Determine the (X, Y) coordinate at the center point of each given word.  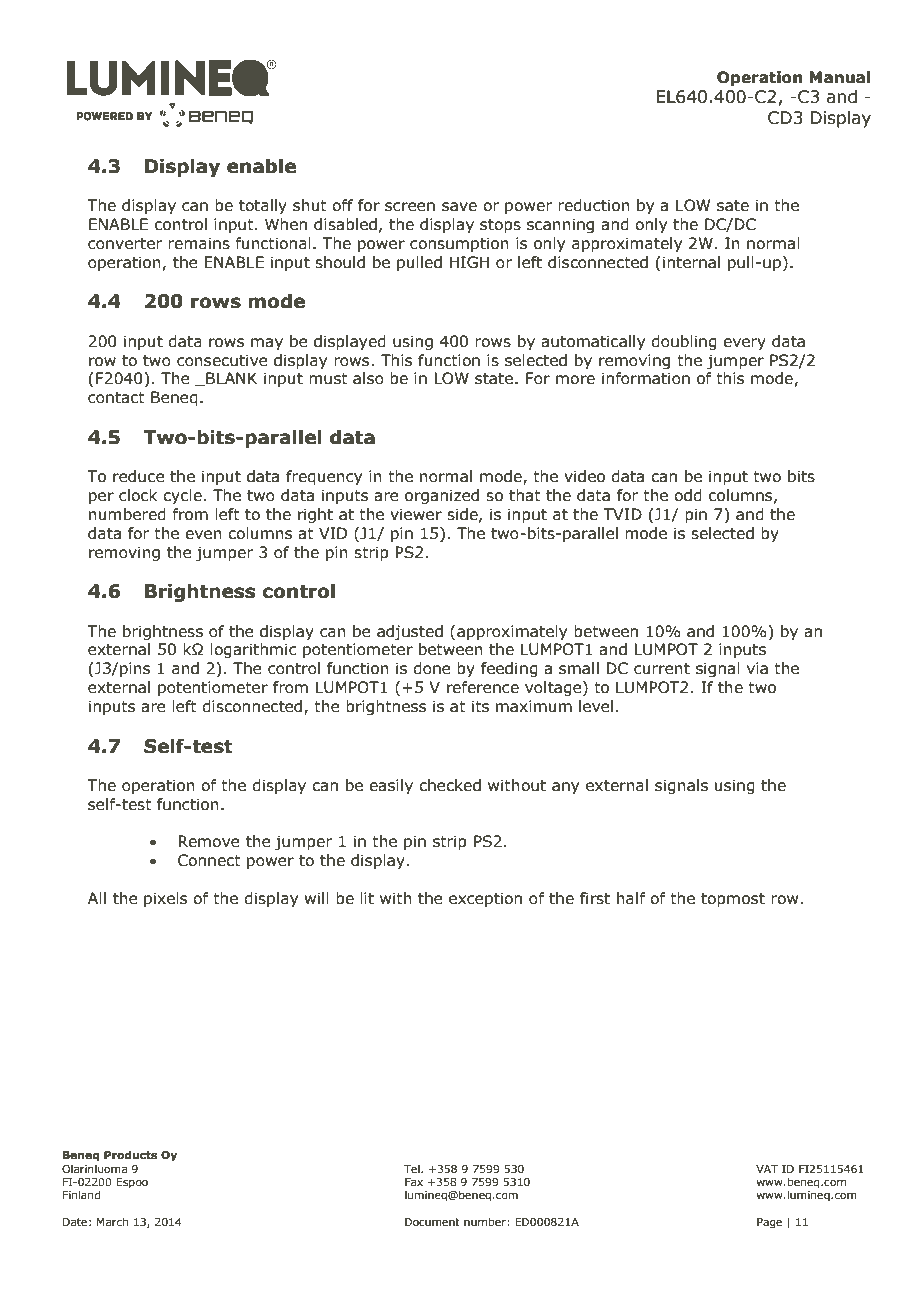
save (459, 207)
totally (263, 206)
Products (130, 1154)
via (757, 668)
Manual (839, 77)
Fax (414, 1182)
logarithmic (253, 650)
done (432, 668)
